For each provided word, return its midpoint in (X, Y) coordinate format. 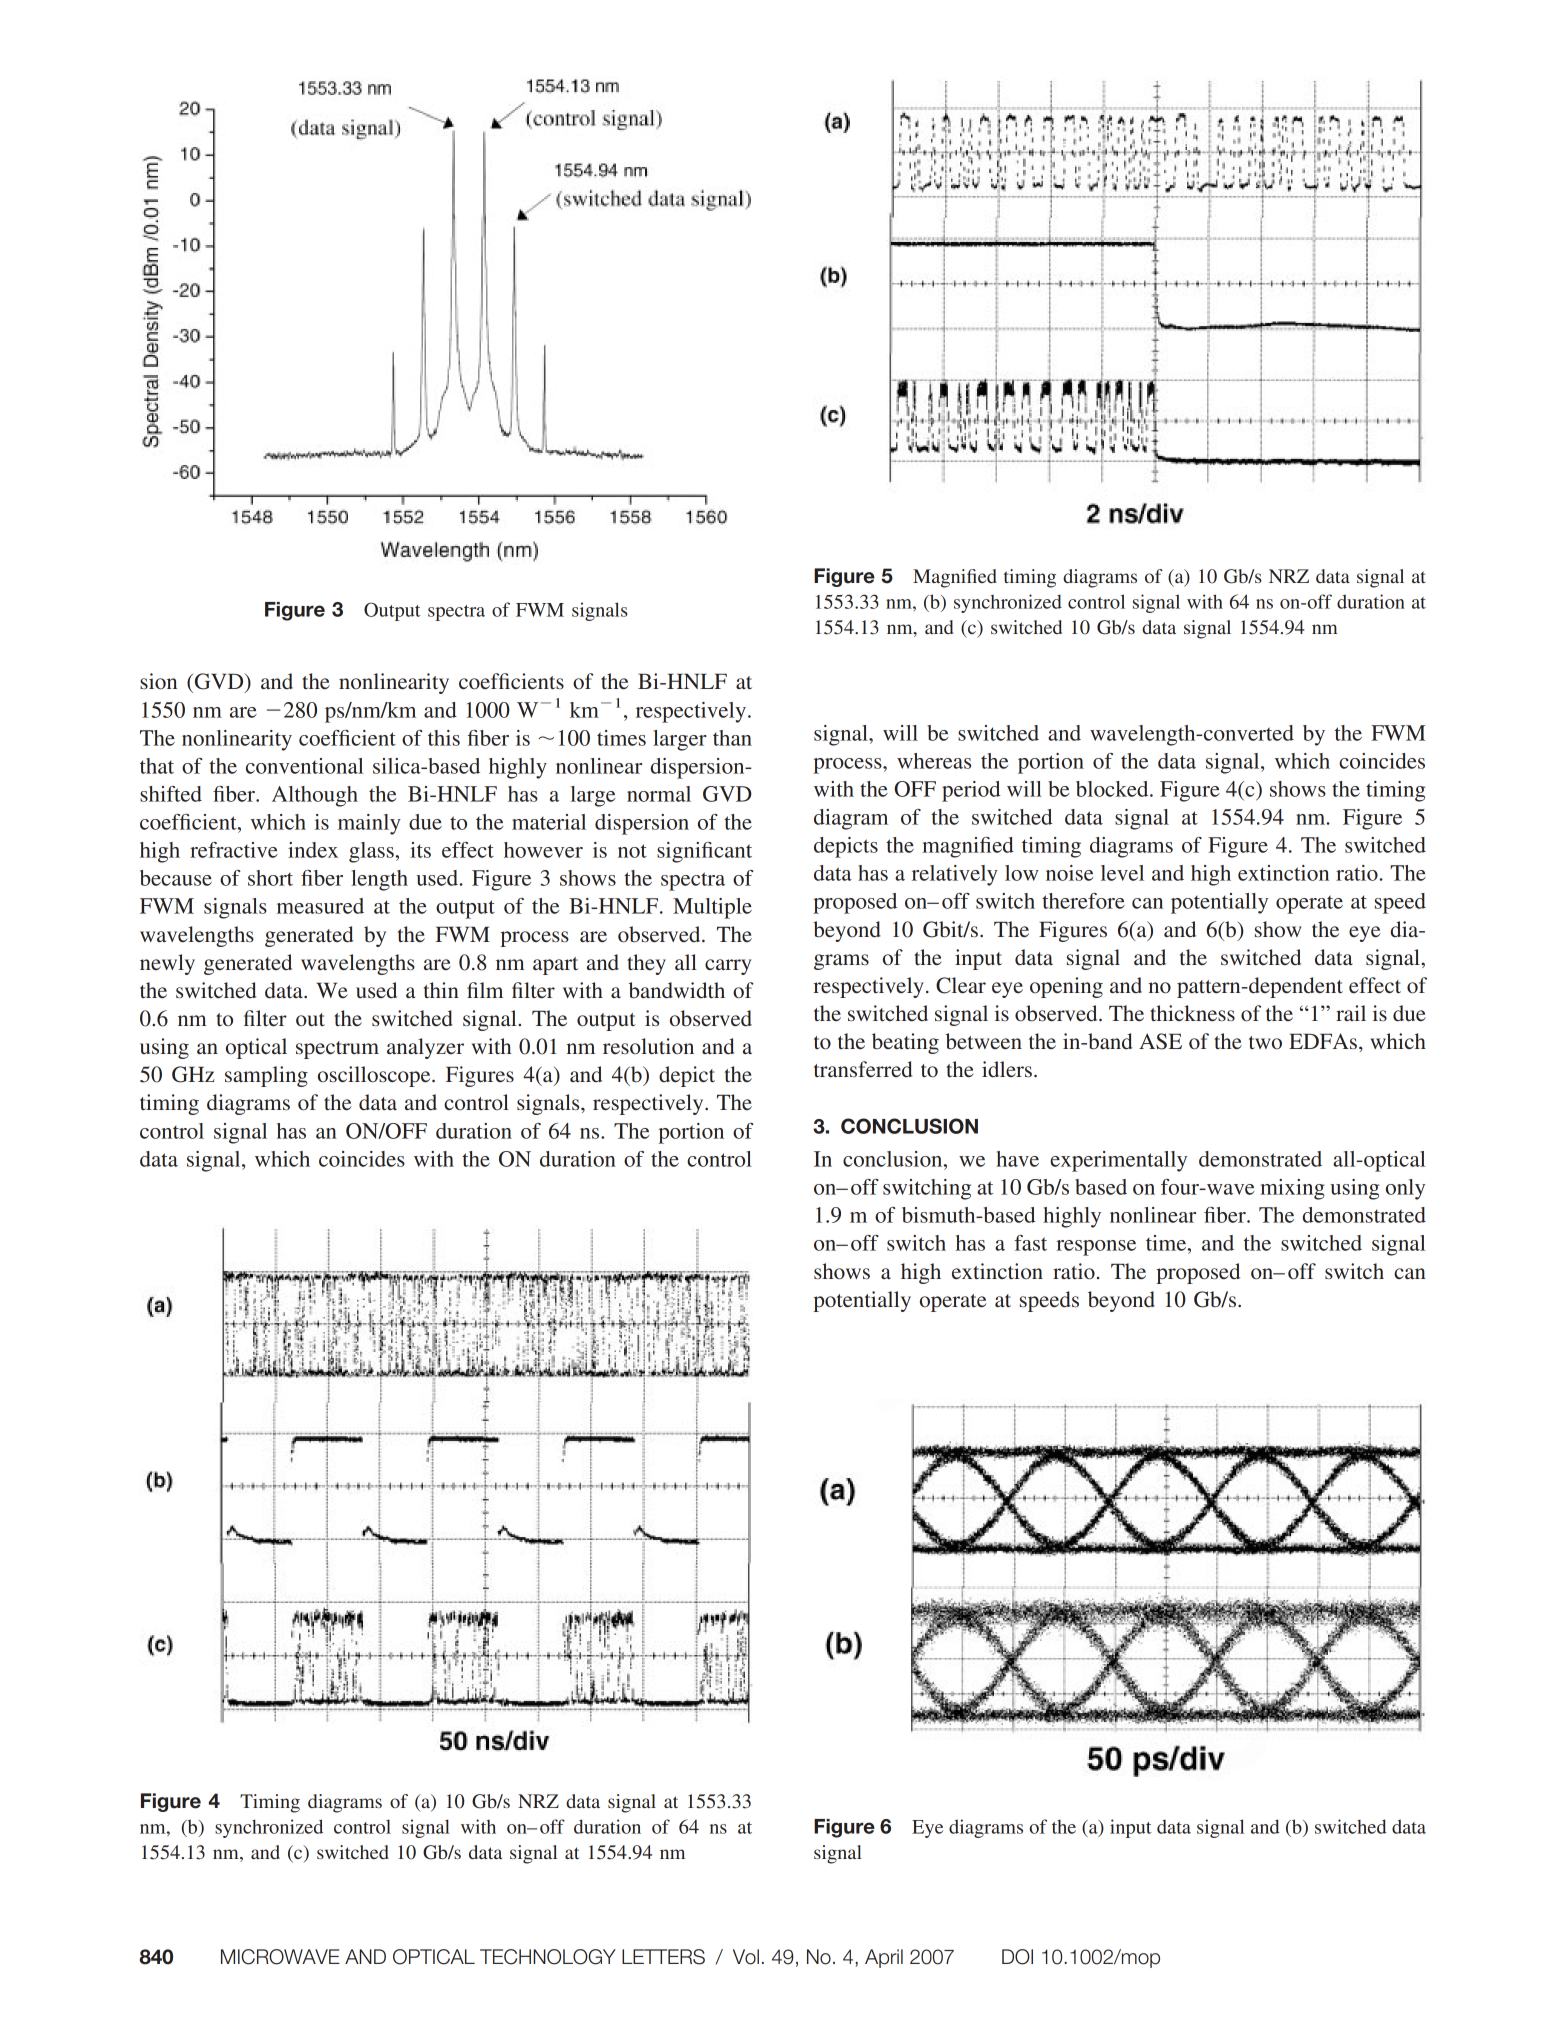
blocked (1113, 789)
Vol (746, 1957)
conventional (305, 766)
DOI (1017, 1957)
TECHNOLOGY (548, 1957)
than (732, 738)
